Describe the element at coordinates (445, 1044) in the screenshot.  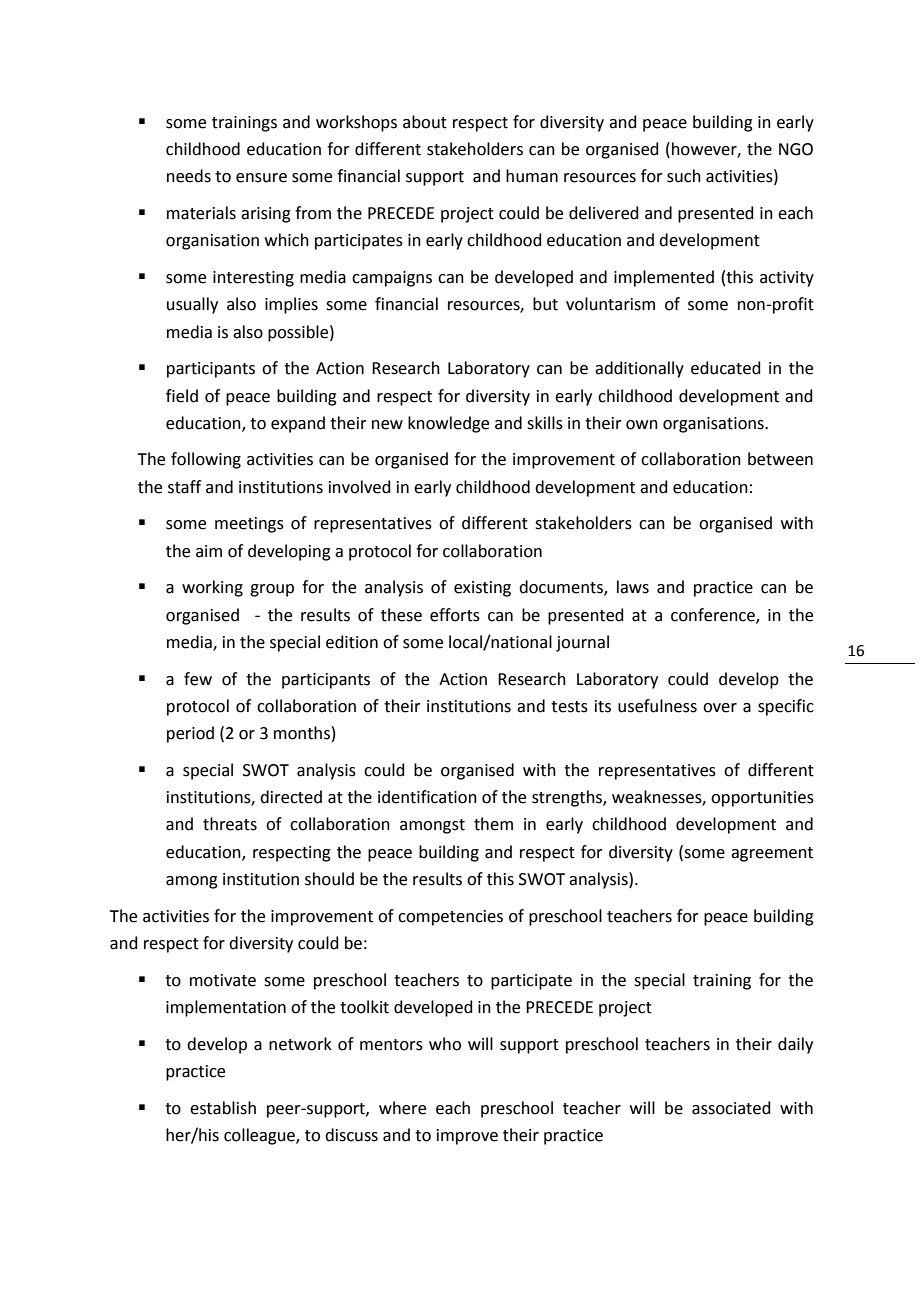
I see `who` at that location.
